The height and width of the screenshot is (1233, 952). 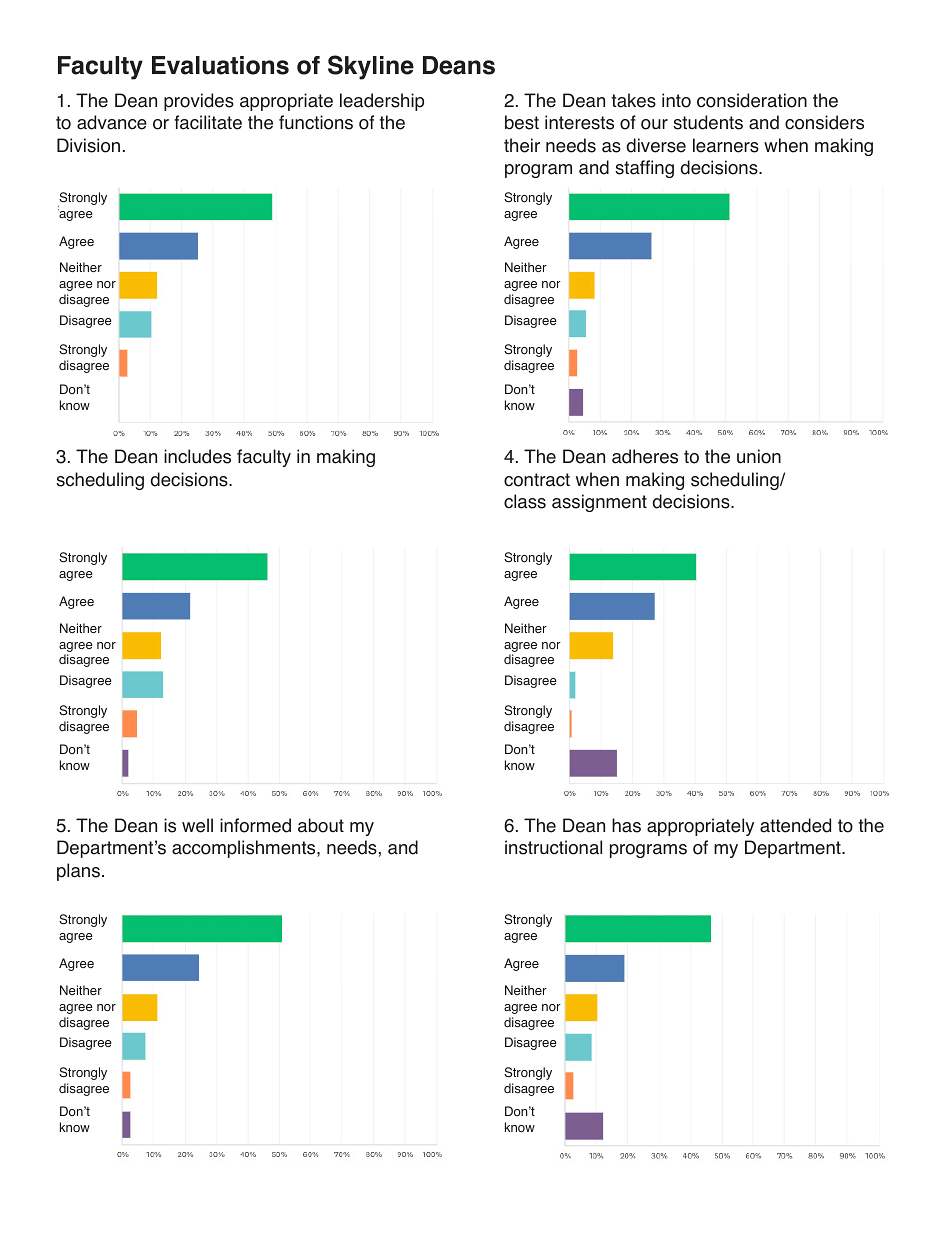 I want to click on leadership, so click(x=382, y=102).
